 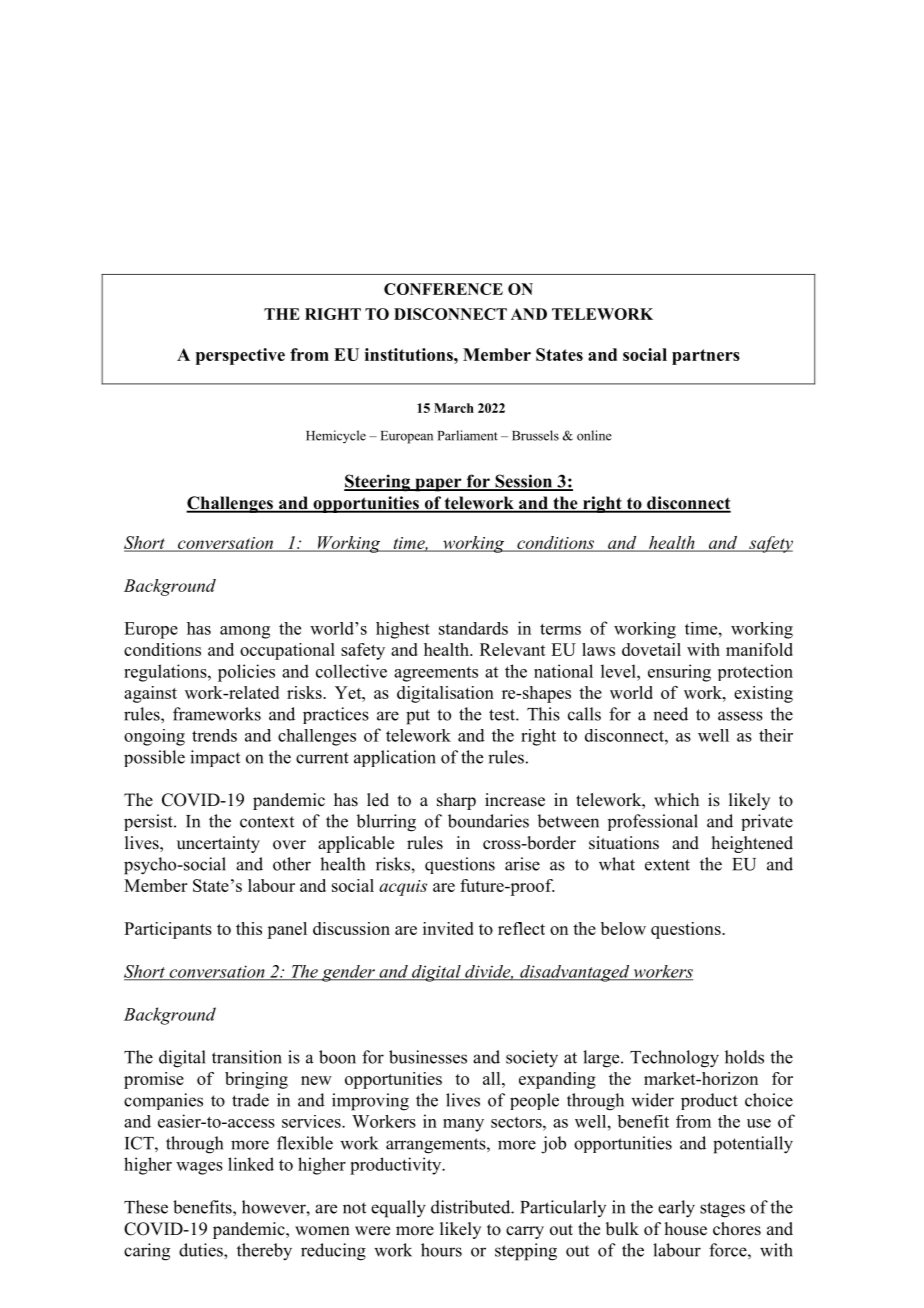 I want to click on hours, so click(x=441, y=1250).
